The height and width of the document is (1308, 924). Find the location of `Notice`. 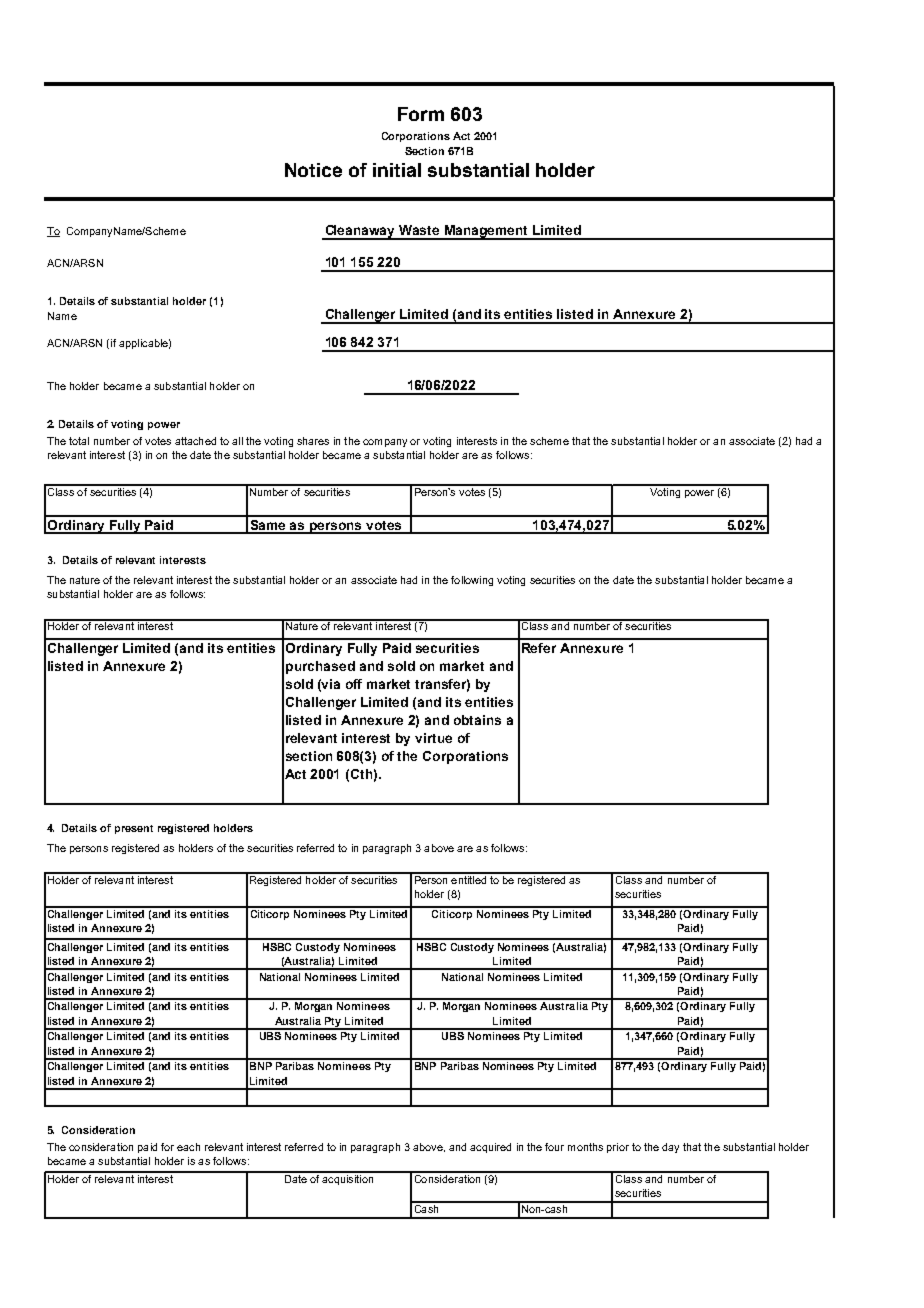

Notice is located at coordinates (313, 170).
